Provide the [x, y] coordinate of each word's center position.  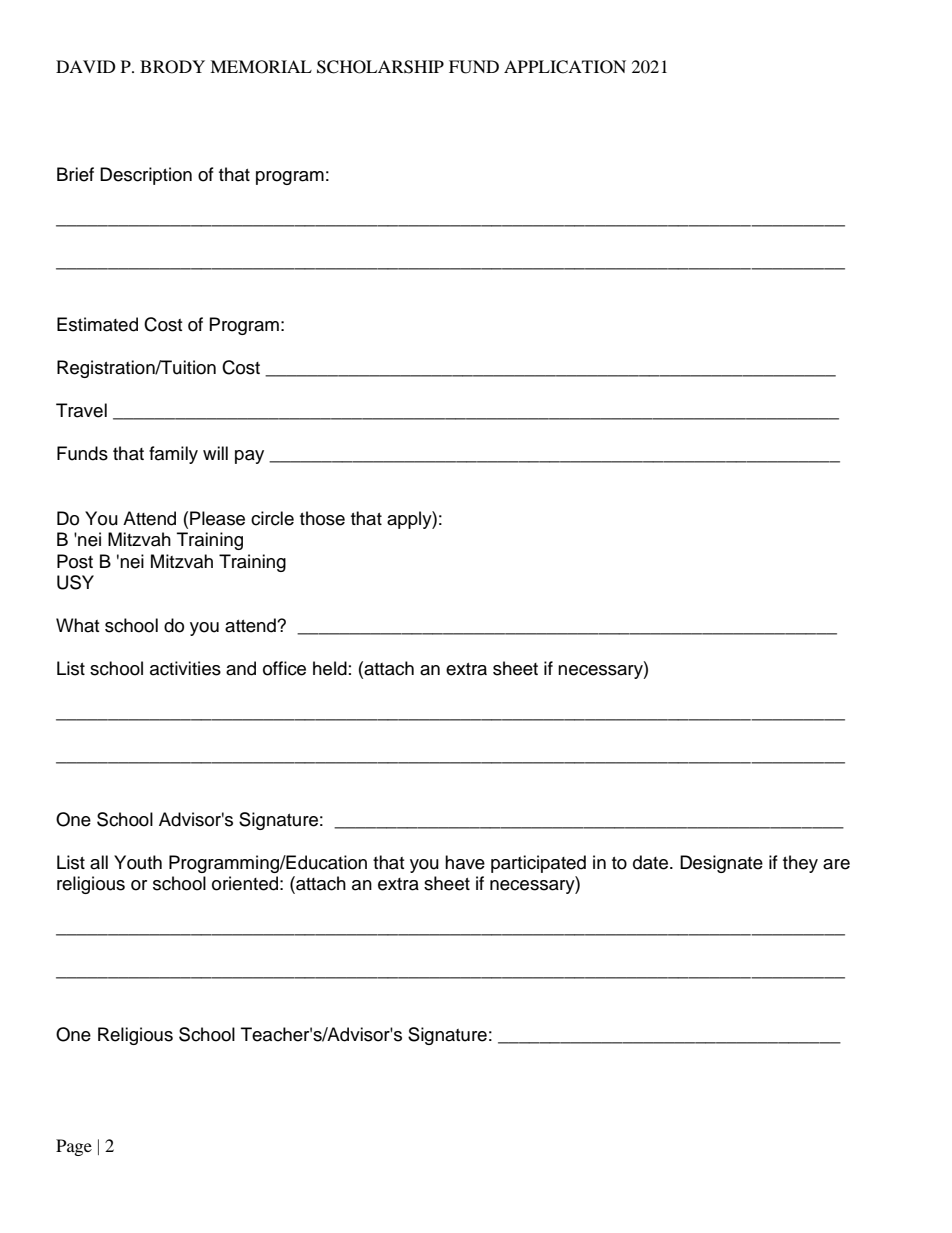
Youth [138, 862]
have [465, 862]
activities [185, 668]
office [284, 668]
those [322, 518]
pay [249, 457]
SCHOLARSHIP [380, 67]
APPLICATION [565, 67]
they [800, 864]
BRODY [172, 67]
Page [74, 1147]
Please [217, 518]
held [330, 668]
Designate [721, 864]
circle [272, 518]
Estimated [97, 324]
